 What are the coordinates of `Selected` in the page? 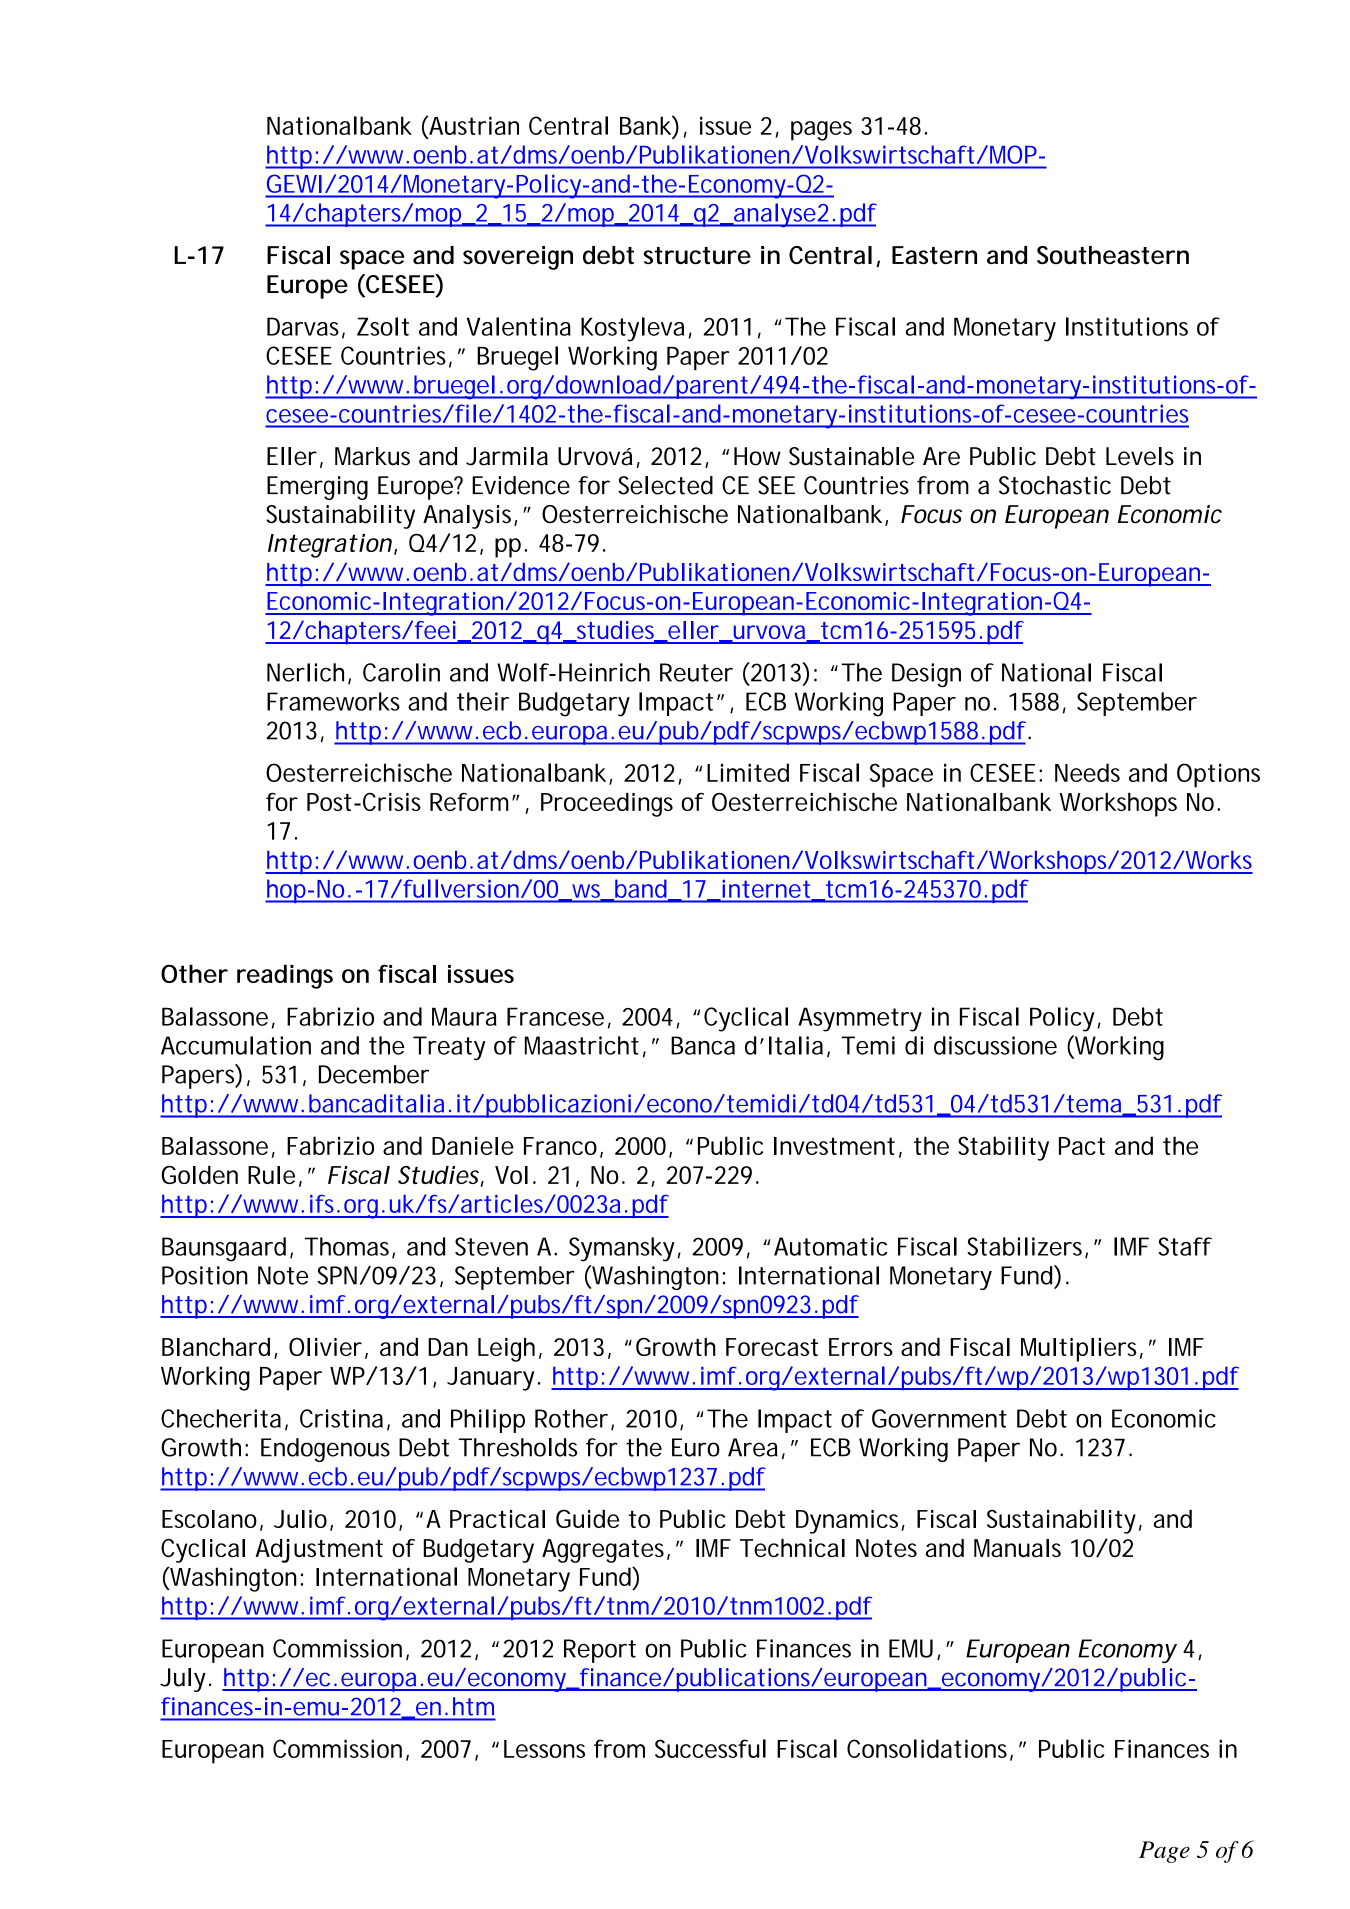 It's located at (665, 485).
